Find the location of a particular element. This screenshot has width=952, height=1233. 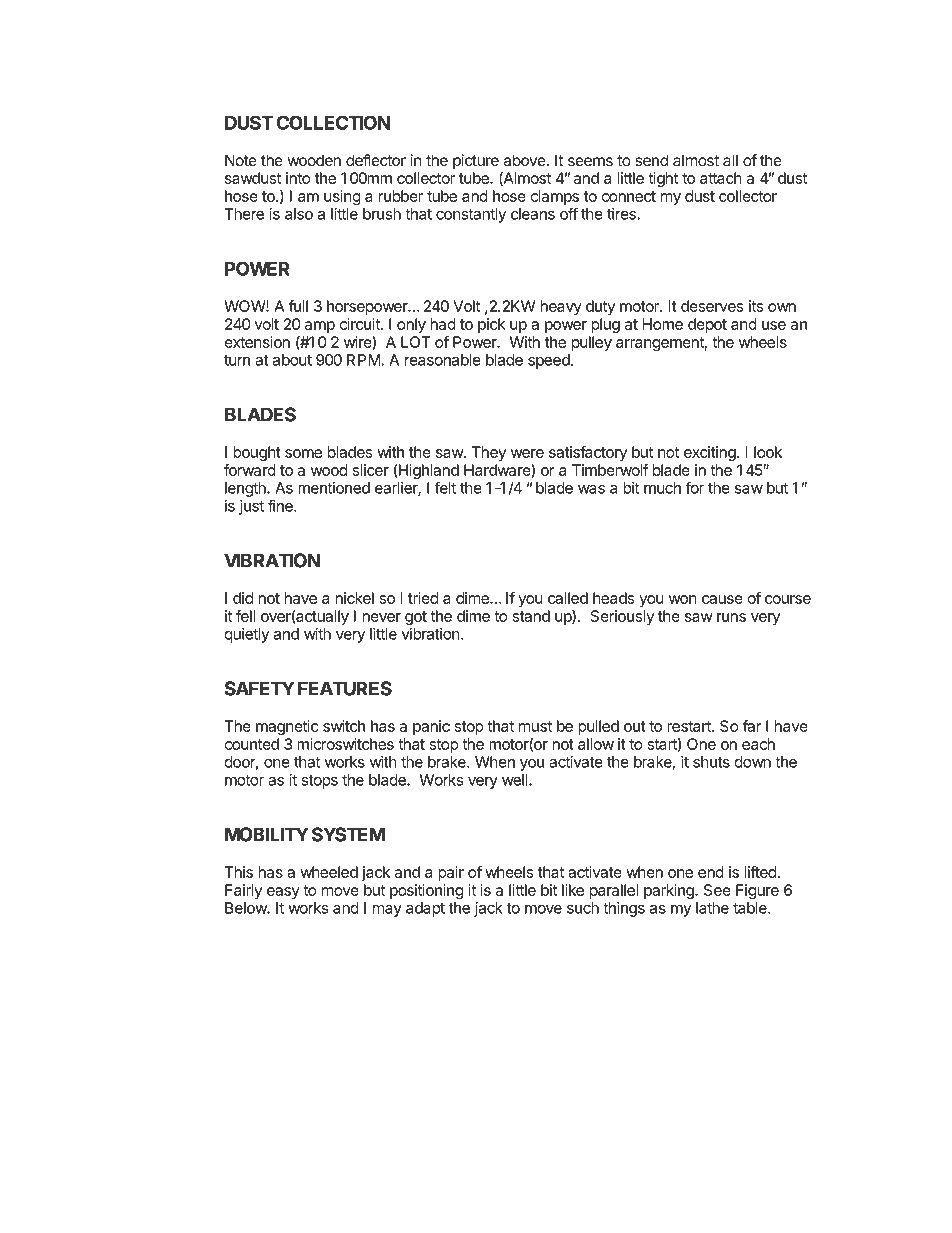

exciting is located at coordinates (711, 453).
